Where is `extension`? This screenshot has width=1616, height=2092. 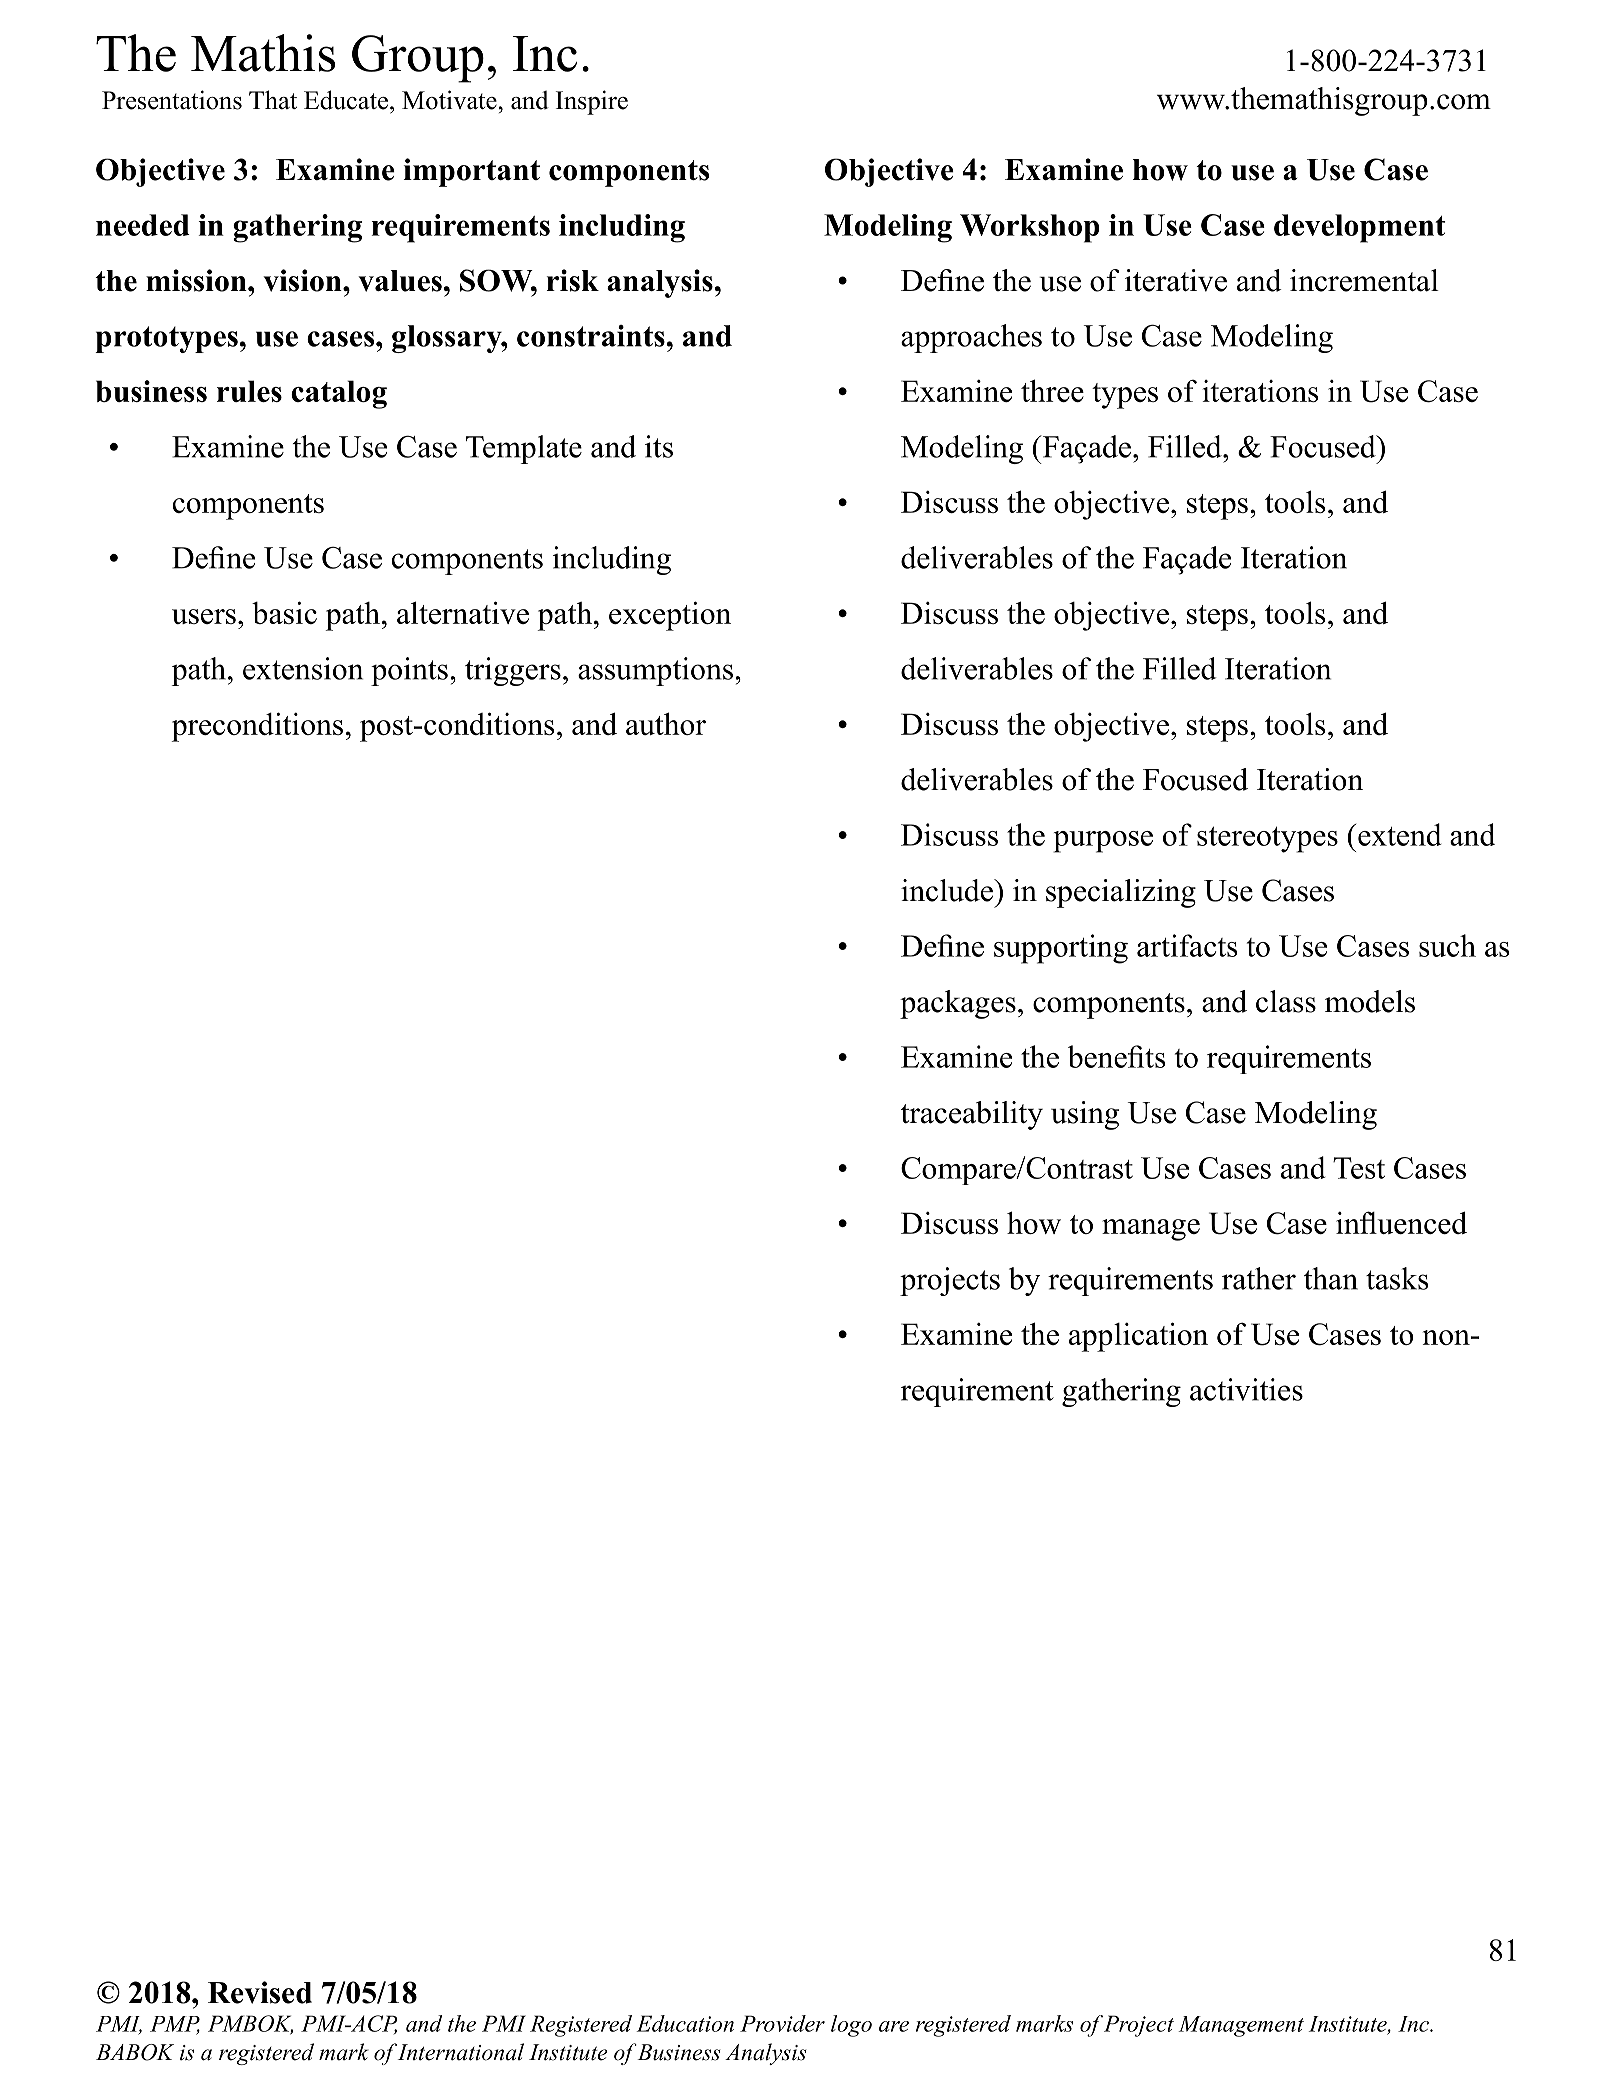
extension is located at coordinates (303, 668).
